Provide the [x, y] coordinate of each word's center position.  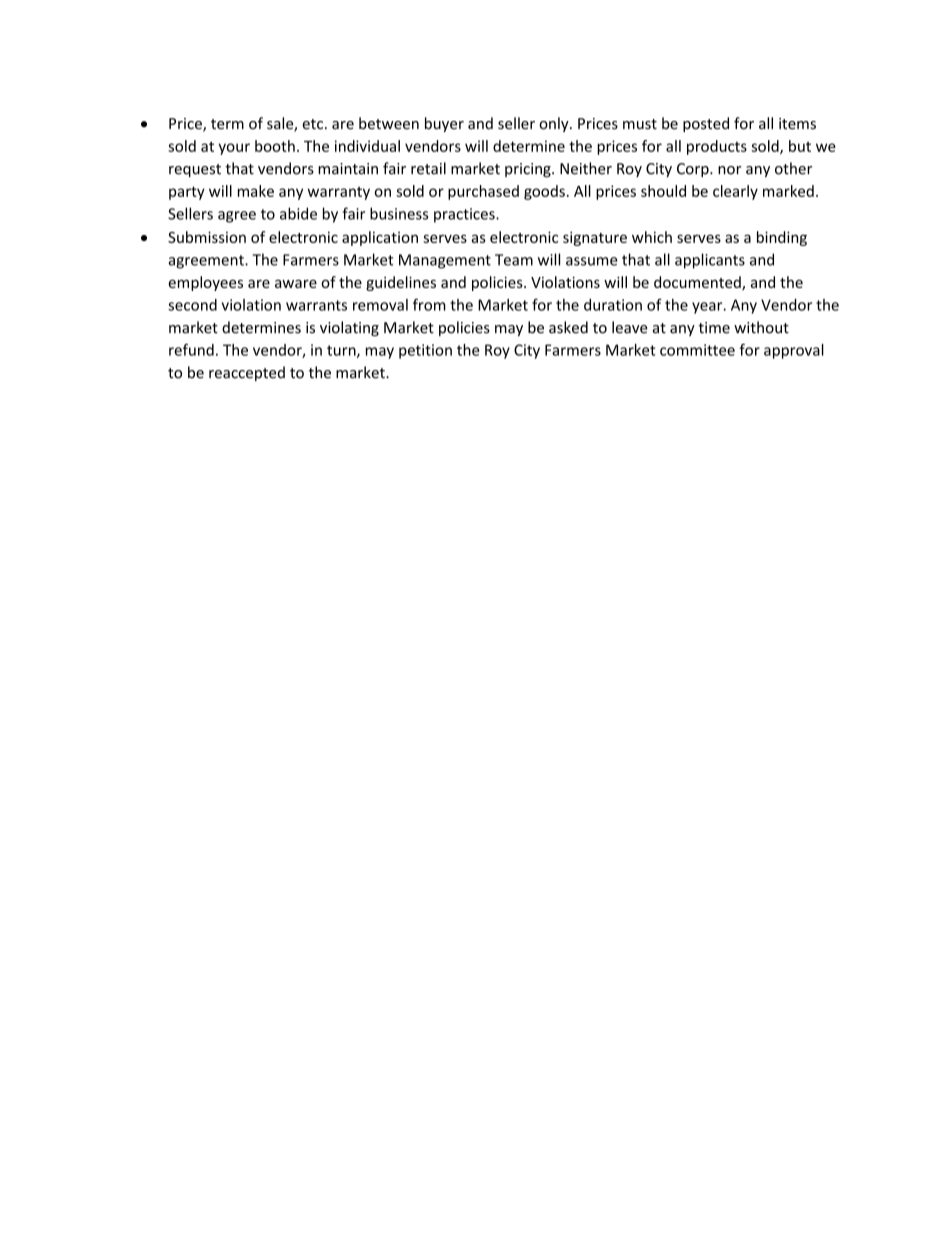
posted [706, 124]
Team [514, 260]
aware [296, 284]
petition [425, 351]
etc [314, 124]
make [256, 191]
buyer [444, 124]
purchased [483, 192]
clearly [735, 192]
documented [698, 283]
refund [191, 350]
